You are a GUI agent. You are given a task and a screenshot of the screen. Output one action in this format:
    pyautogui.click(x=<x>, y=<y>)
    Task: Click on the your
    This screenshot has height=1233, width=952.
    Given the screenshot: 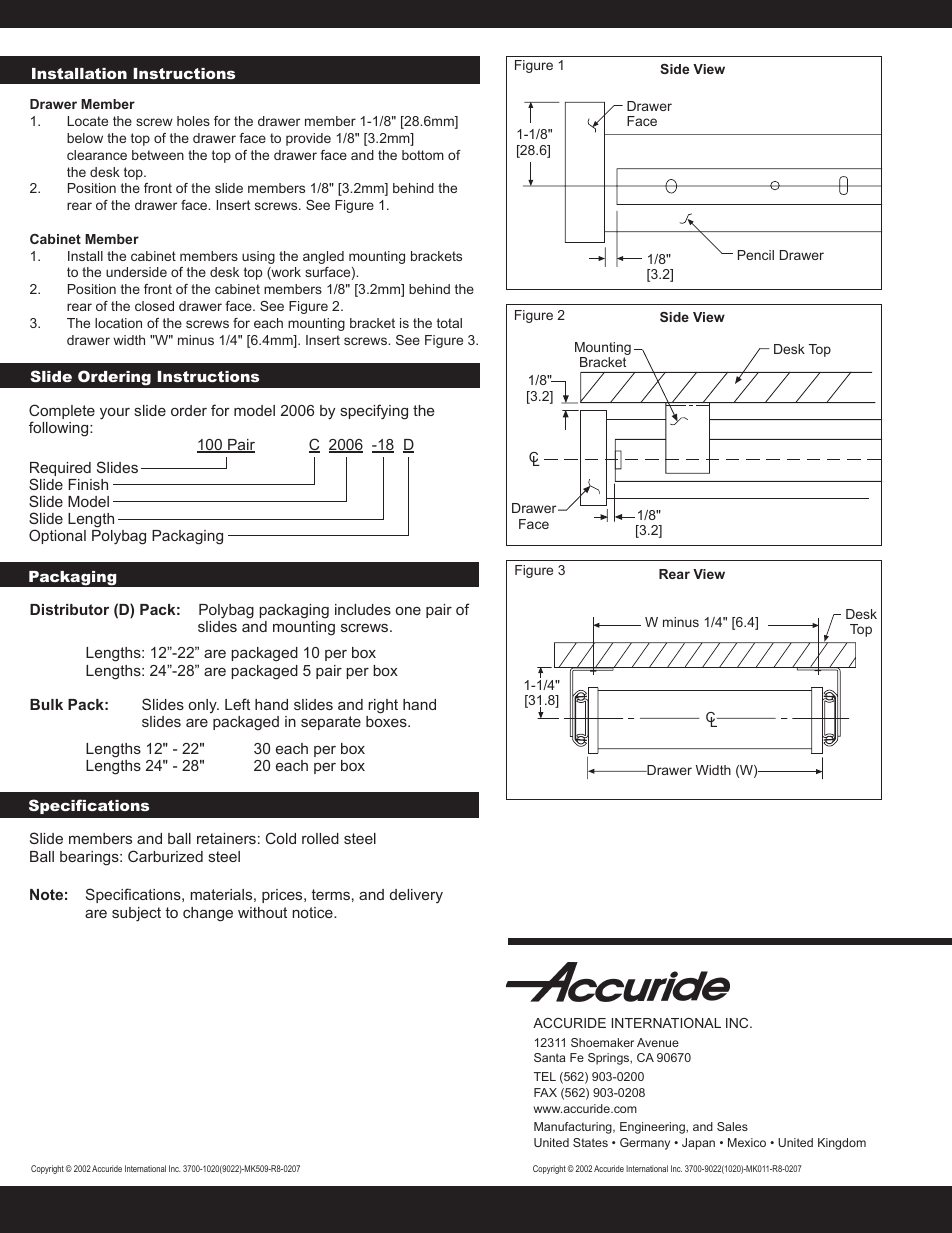 What is the action you would take?
    pyautogui.click(x=115, y=414)
